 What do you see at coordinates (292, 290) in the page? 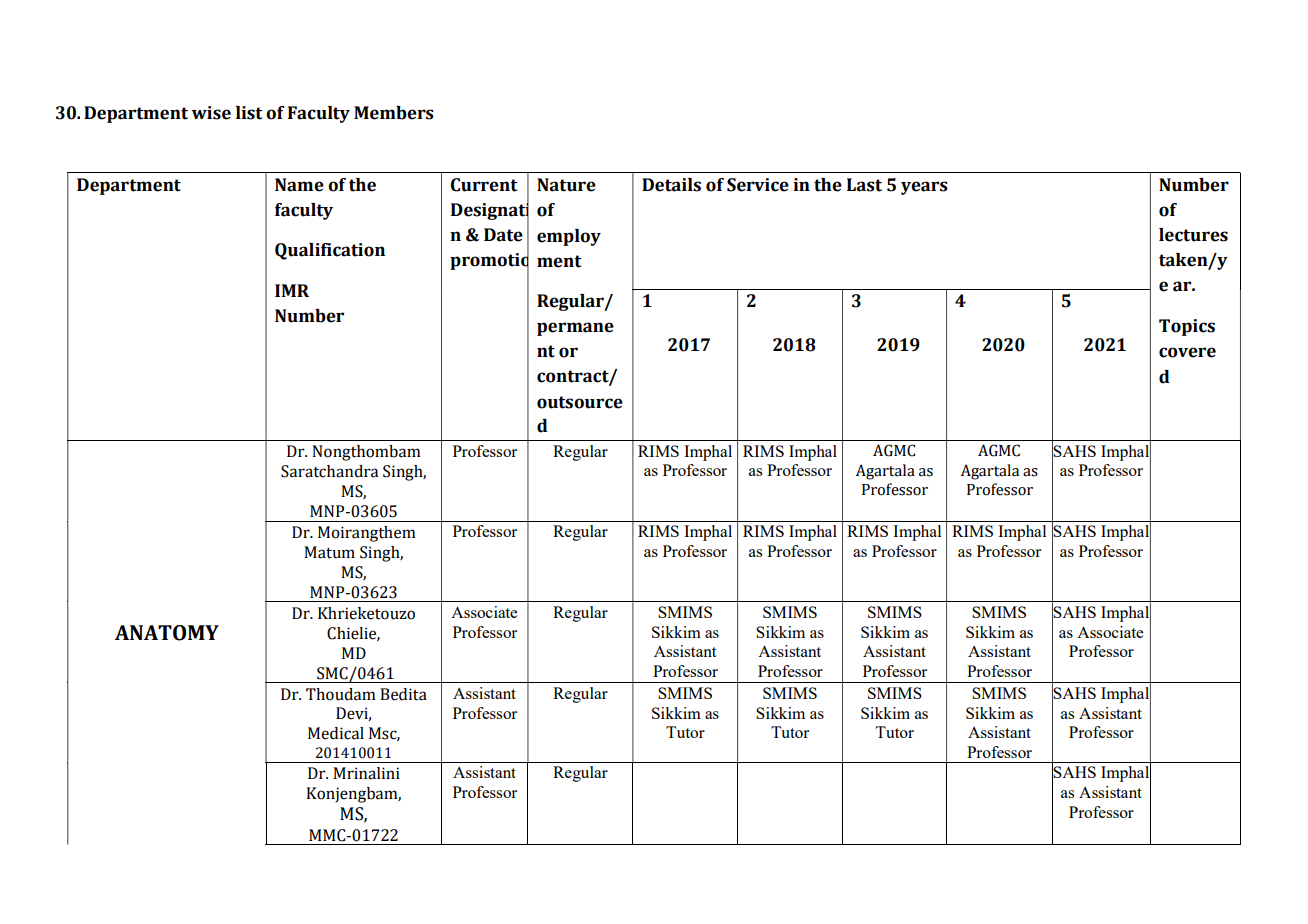
I see `IMR` at bounding box center [292, 290].
